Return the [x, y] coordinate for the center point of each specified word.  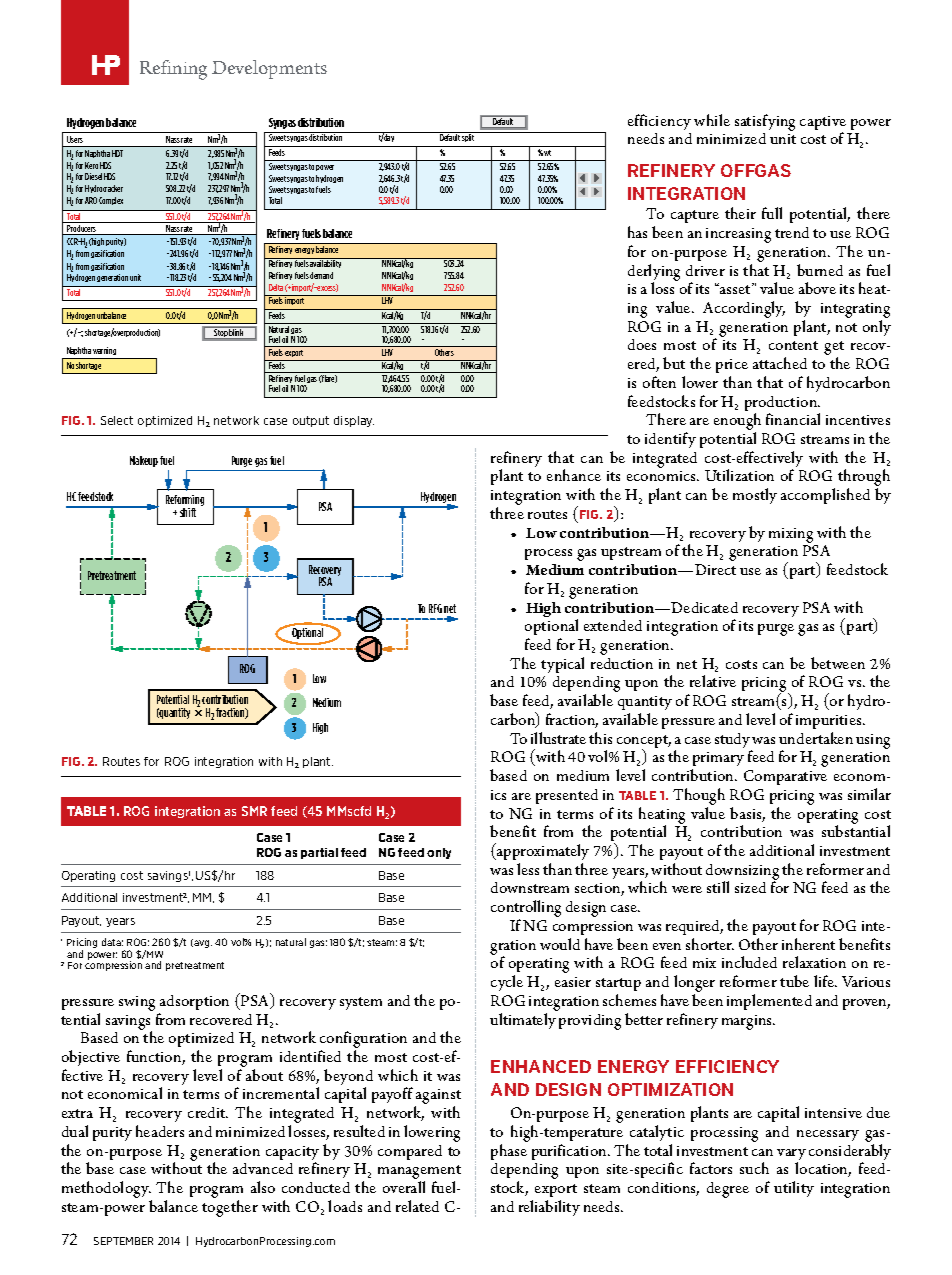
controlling [526, 910]
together [230, 1208]
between [838, 663]
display [354, 421]
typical [562, 665]
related [417, 1206]
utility [794, 1189]
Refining [173, 70]
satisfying [765, 122]
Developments [269, 69]
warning [104, 351]
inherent [808, 944]
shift [188, 512]
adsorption [194, 1002]
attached [780, 363]
